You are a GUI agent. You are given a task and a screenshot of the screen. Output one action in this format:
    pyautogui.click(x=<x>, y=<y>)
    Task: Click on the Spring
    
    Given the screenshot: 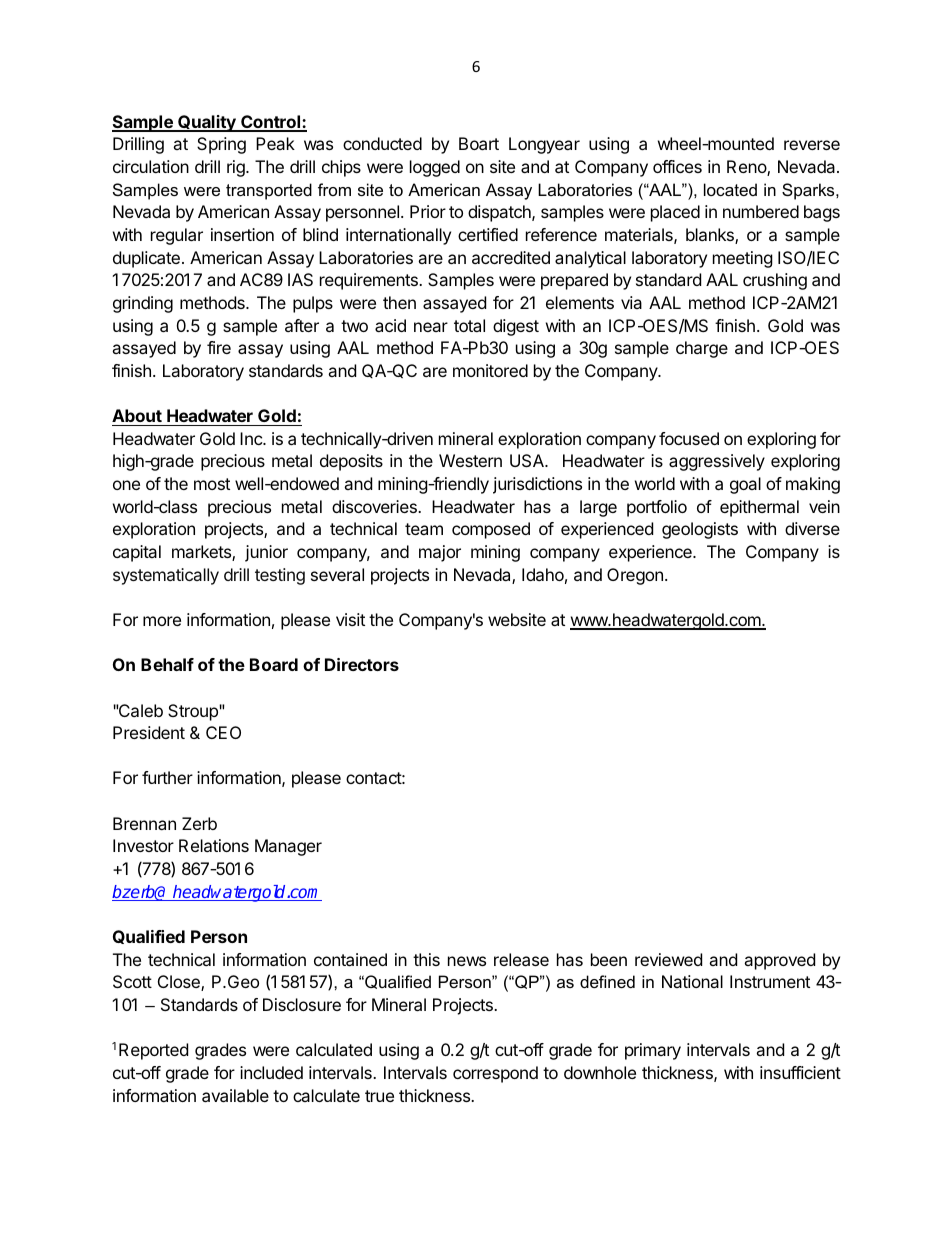 What is the action you would take?
    pyautogui.click(x=221, y=145)
